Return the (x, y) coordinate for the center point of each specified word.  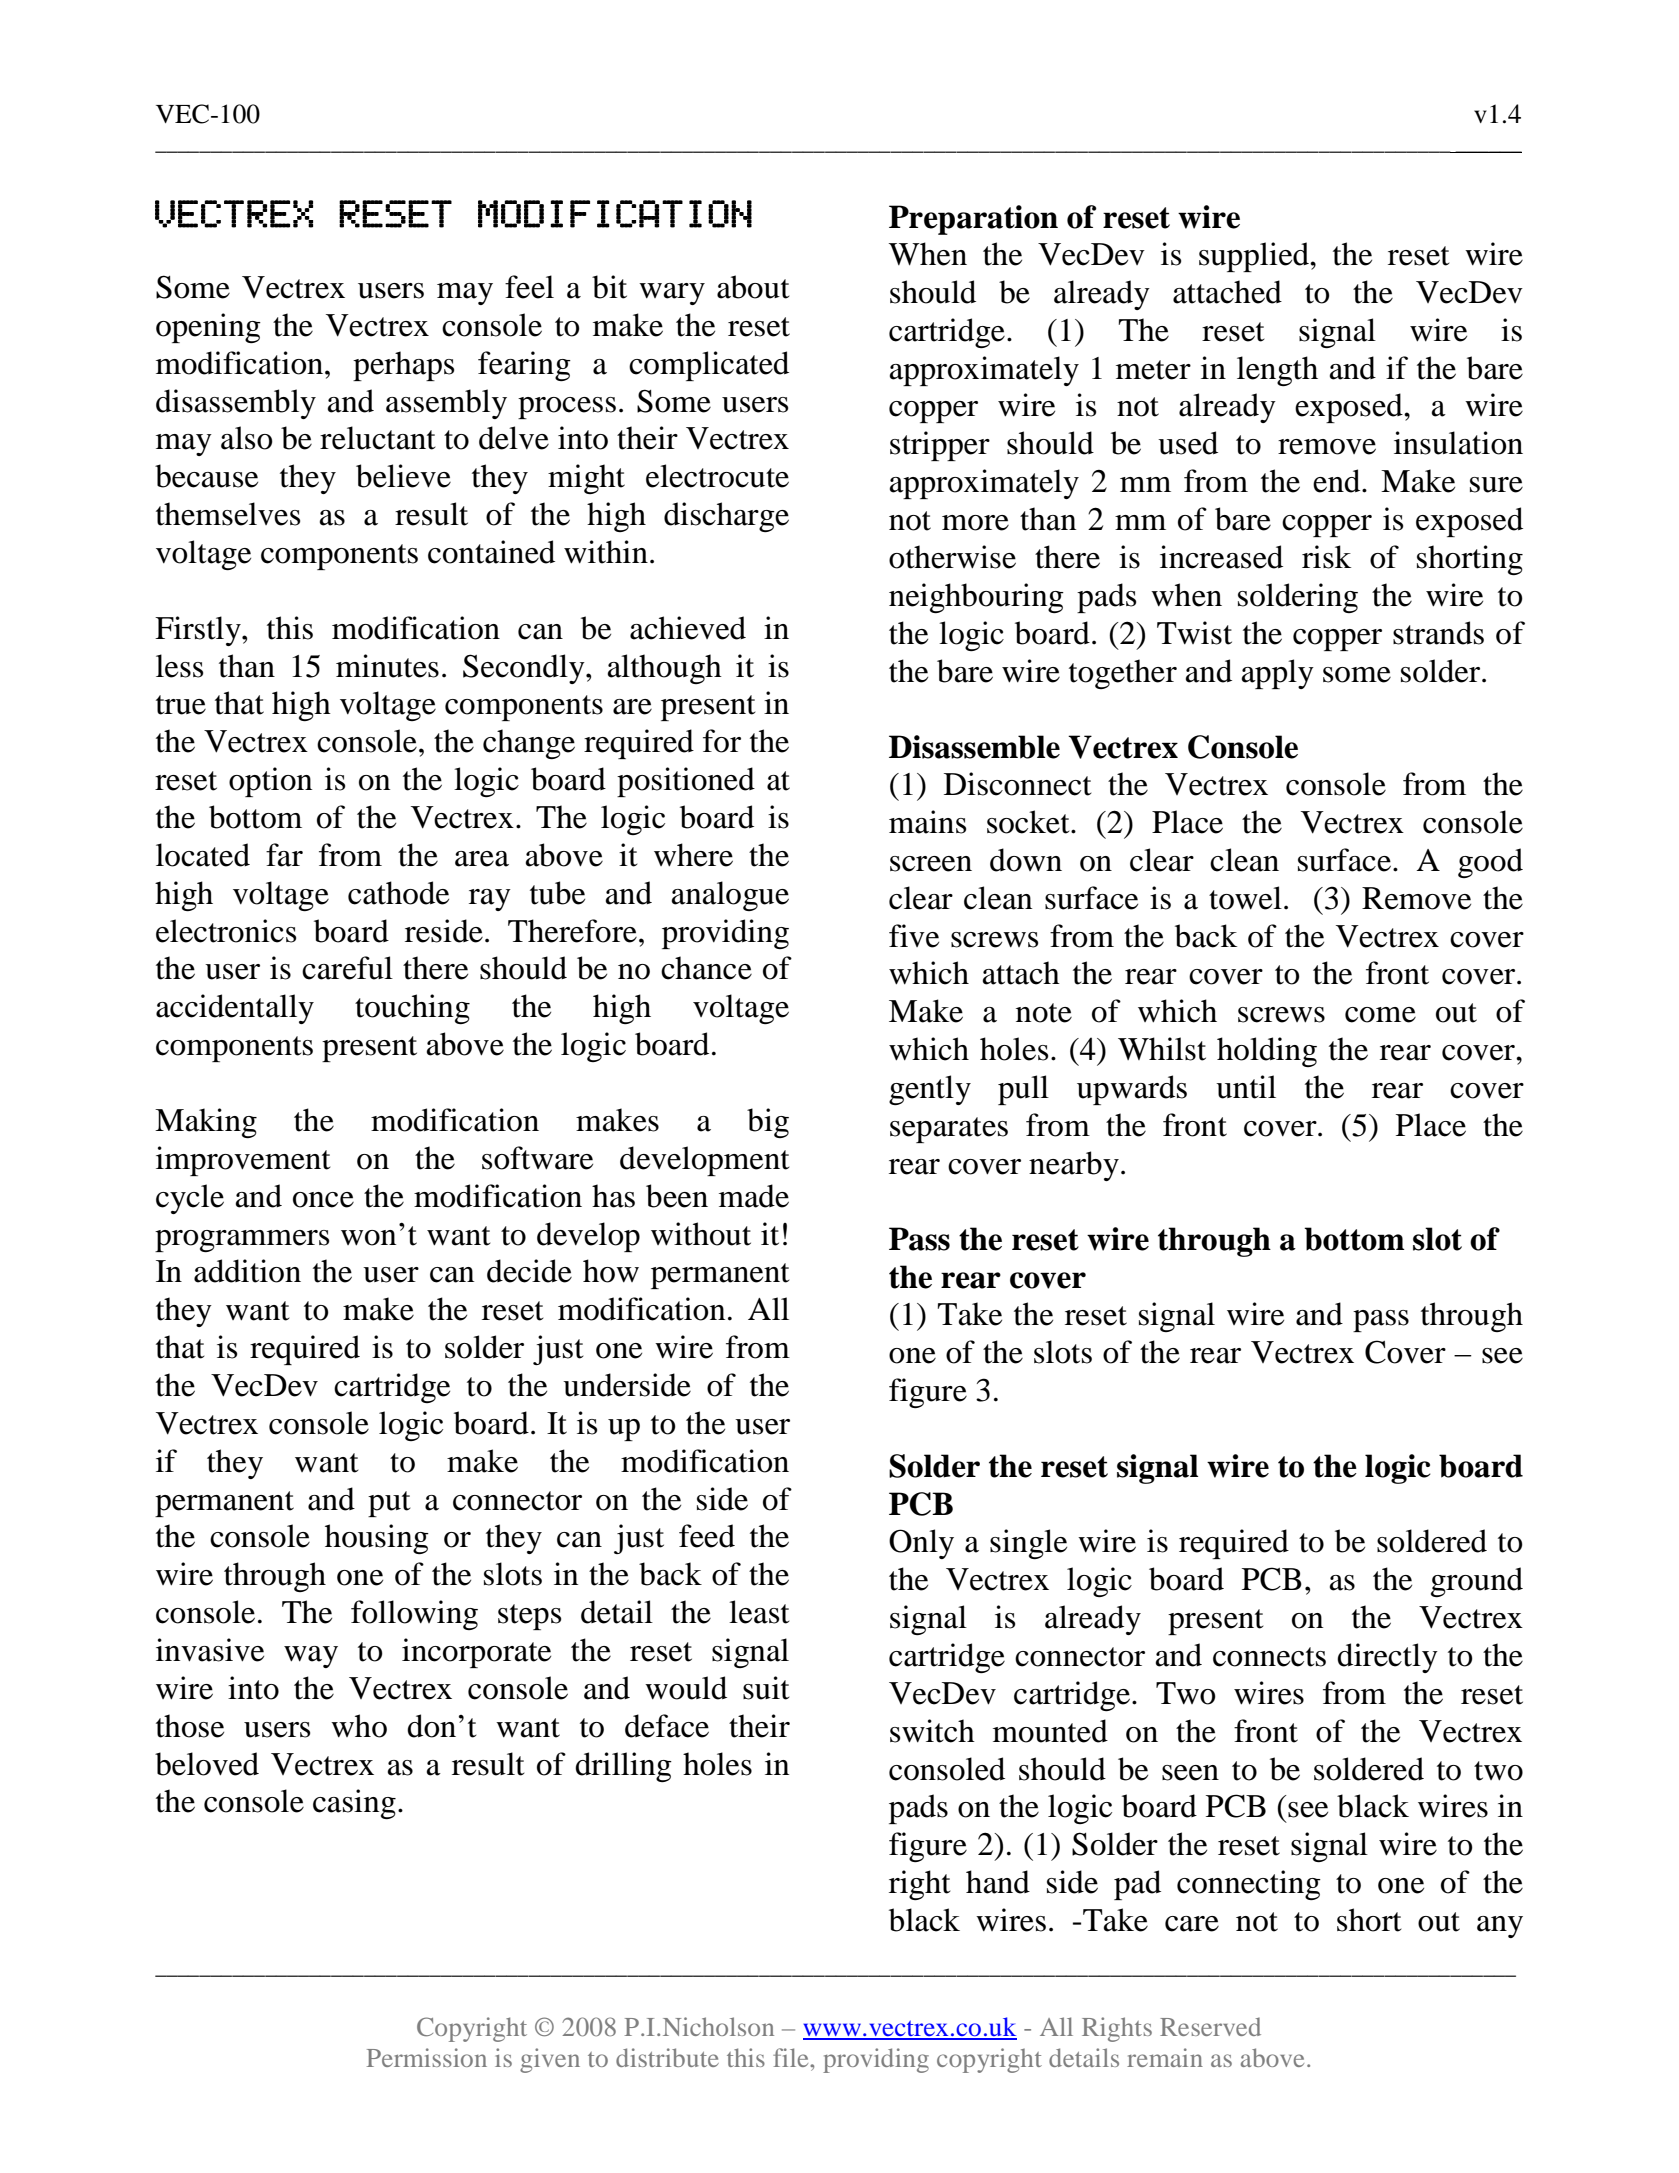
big (768, 1123)
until (1246, 1087)
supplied (1255, 257)
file (792, 2057)
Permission (427, 2057)
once (323, 1200)
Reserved (1210, 2026)
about (753, 287)
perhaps (403, 366)
